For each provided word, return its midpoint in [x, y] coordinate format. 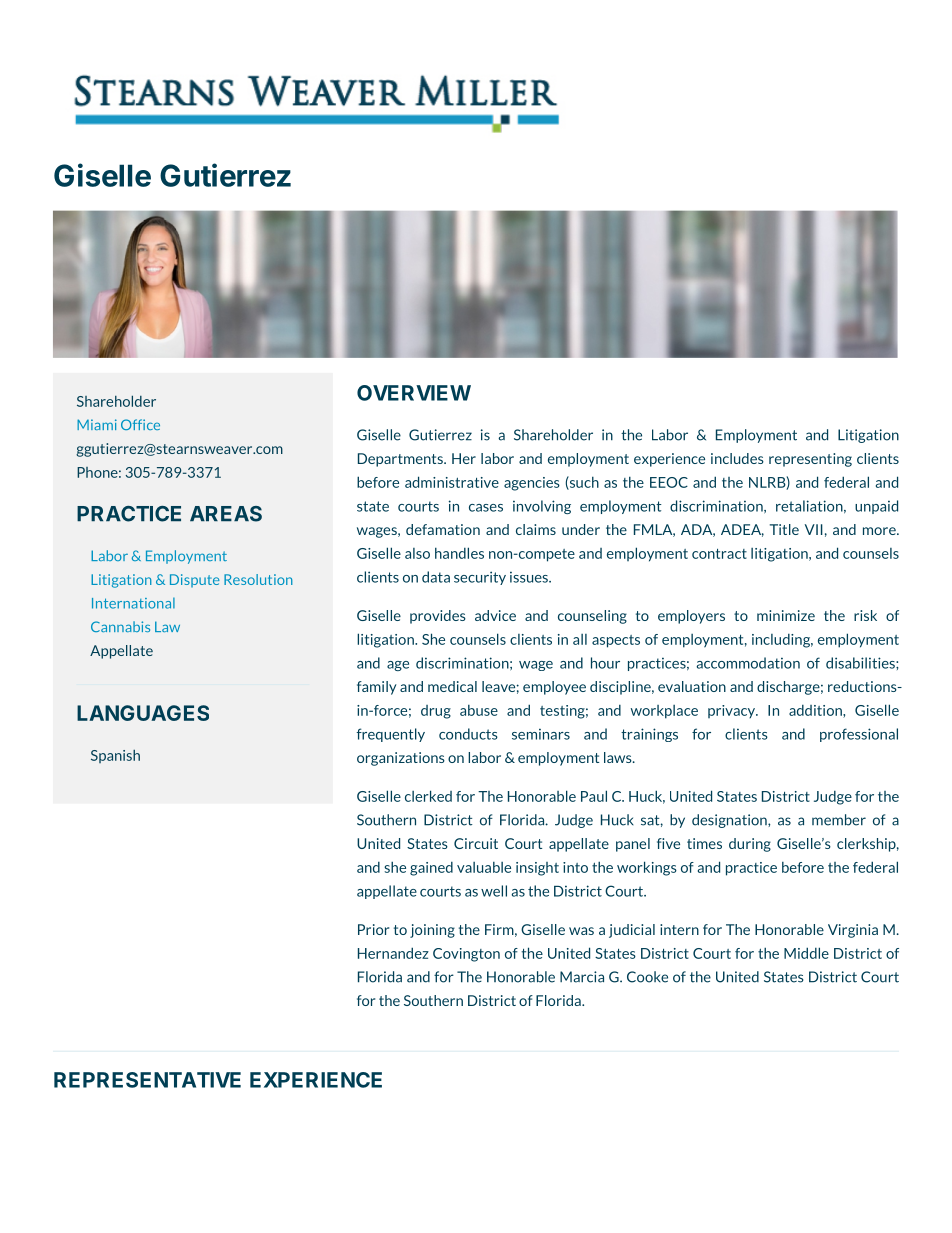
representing [810, 460]
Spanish [115, 756]
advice [495, 615]
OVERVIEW [414, 393]
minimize [786, 615]
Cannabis [120, 626]
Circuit [476, 843]
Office [140, 424]
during [750, 845]
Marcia [582, 977]
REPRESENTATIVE [147, 1080]
